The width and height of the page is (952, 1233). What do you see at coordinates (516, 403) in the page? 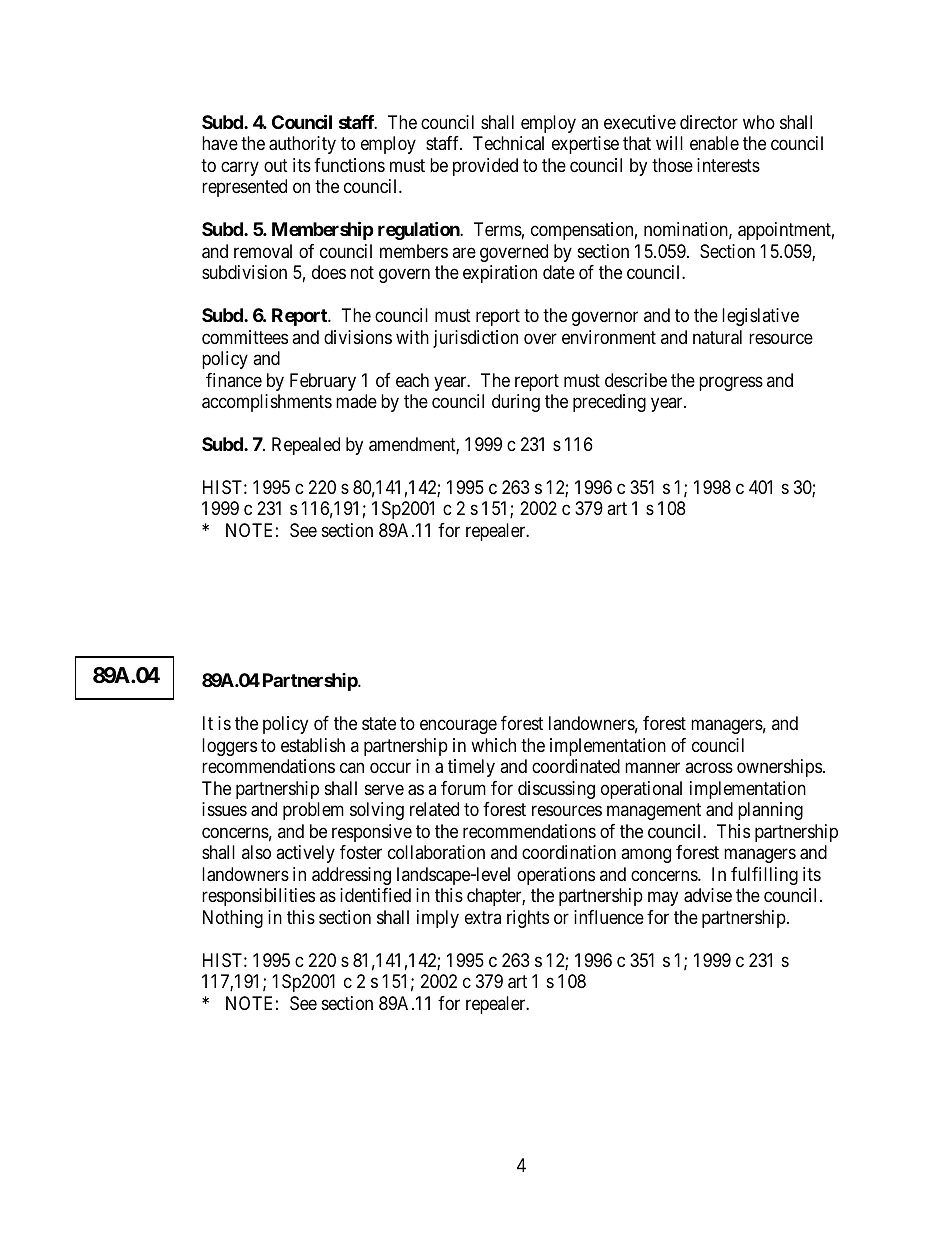
I see `during` at bounding box center [516, 403].
